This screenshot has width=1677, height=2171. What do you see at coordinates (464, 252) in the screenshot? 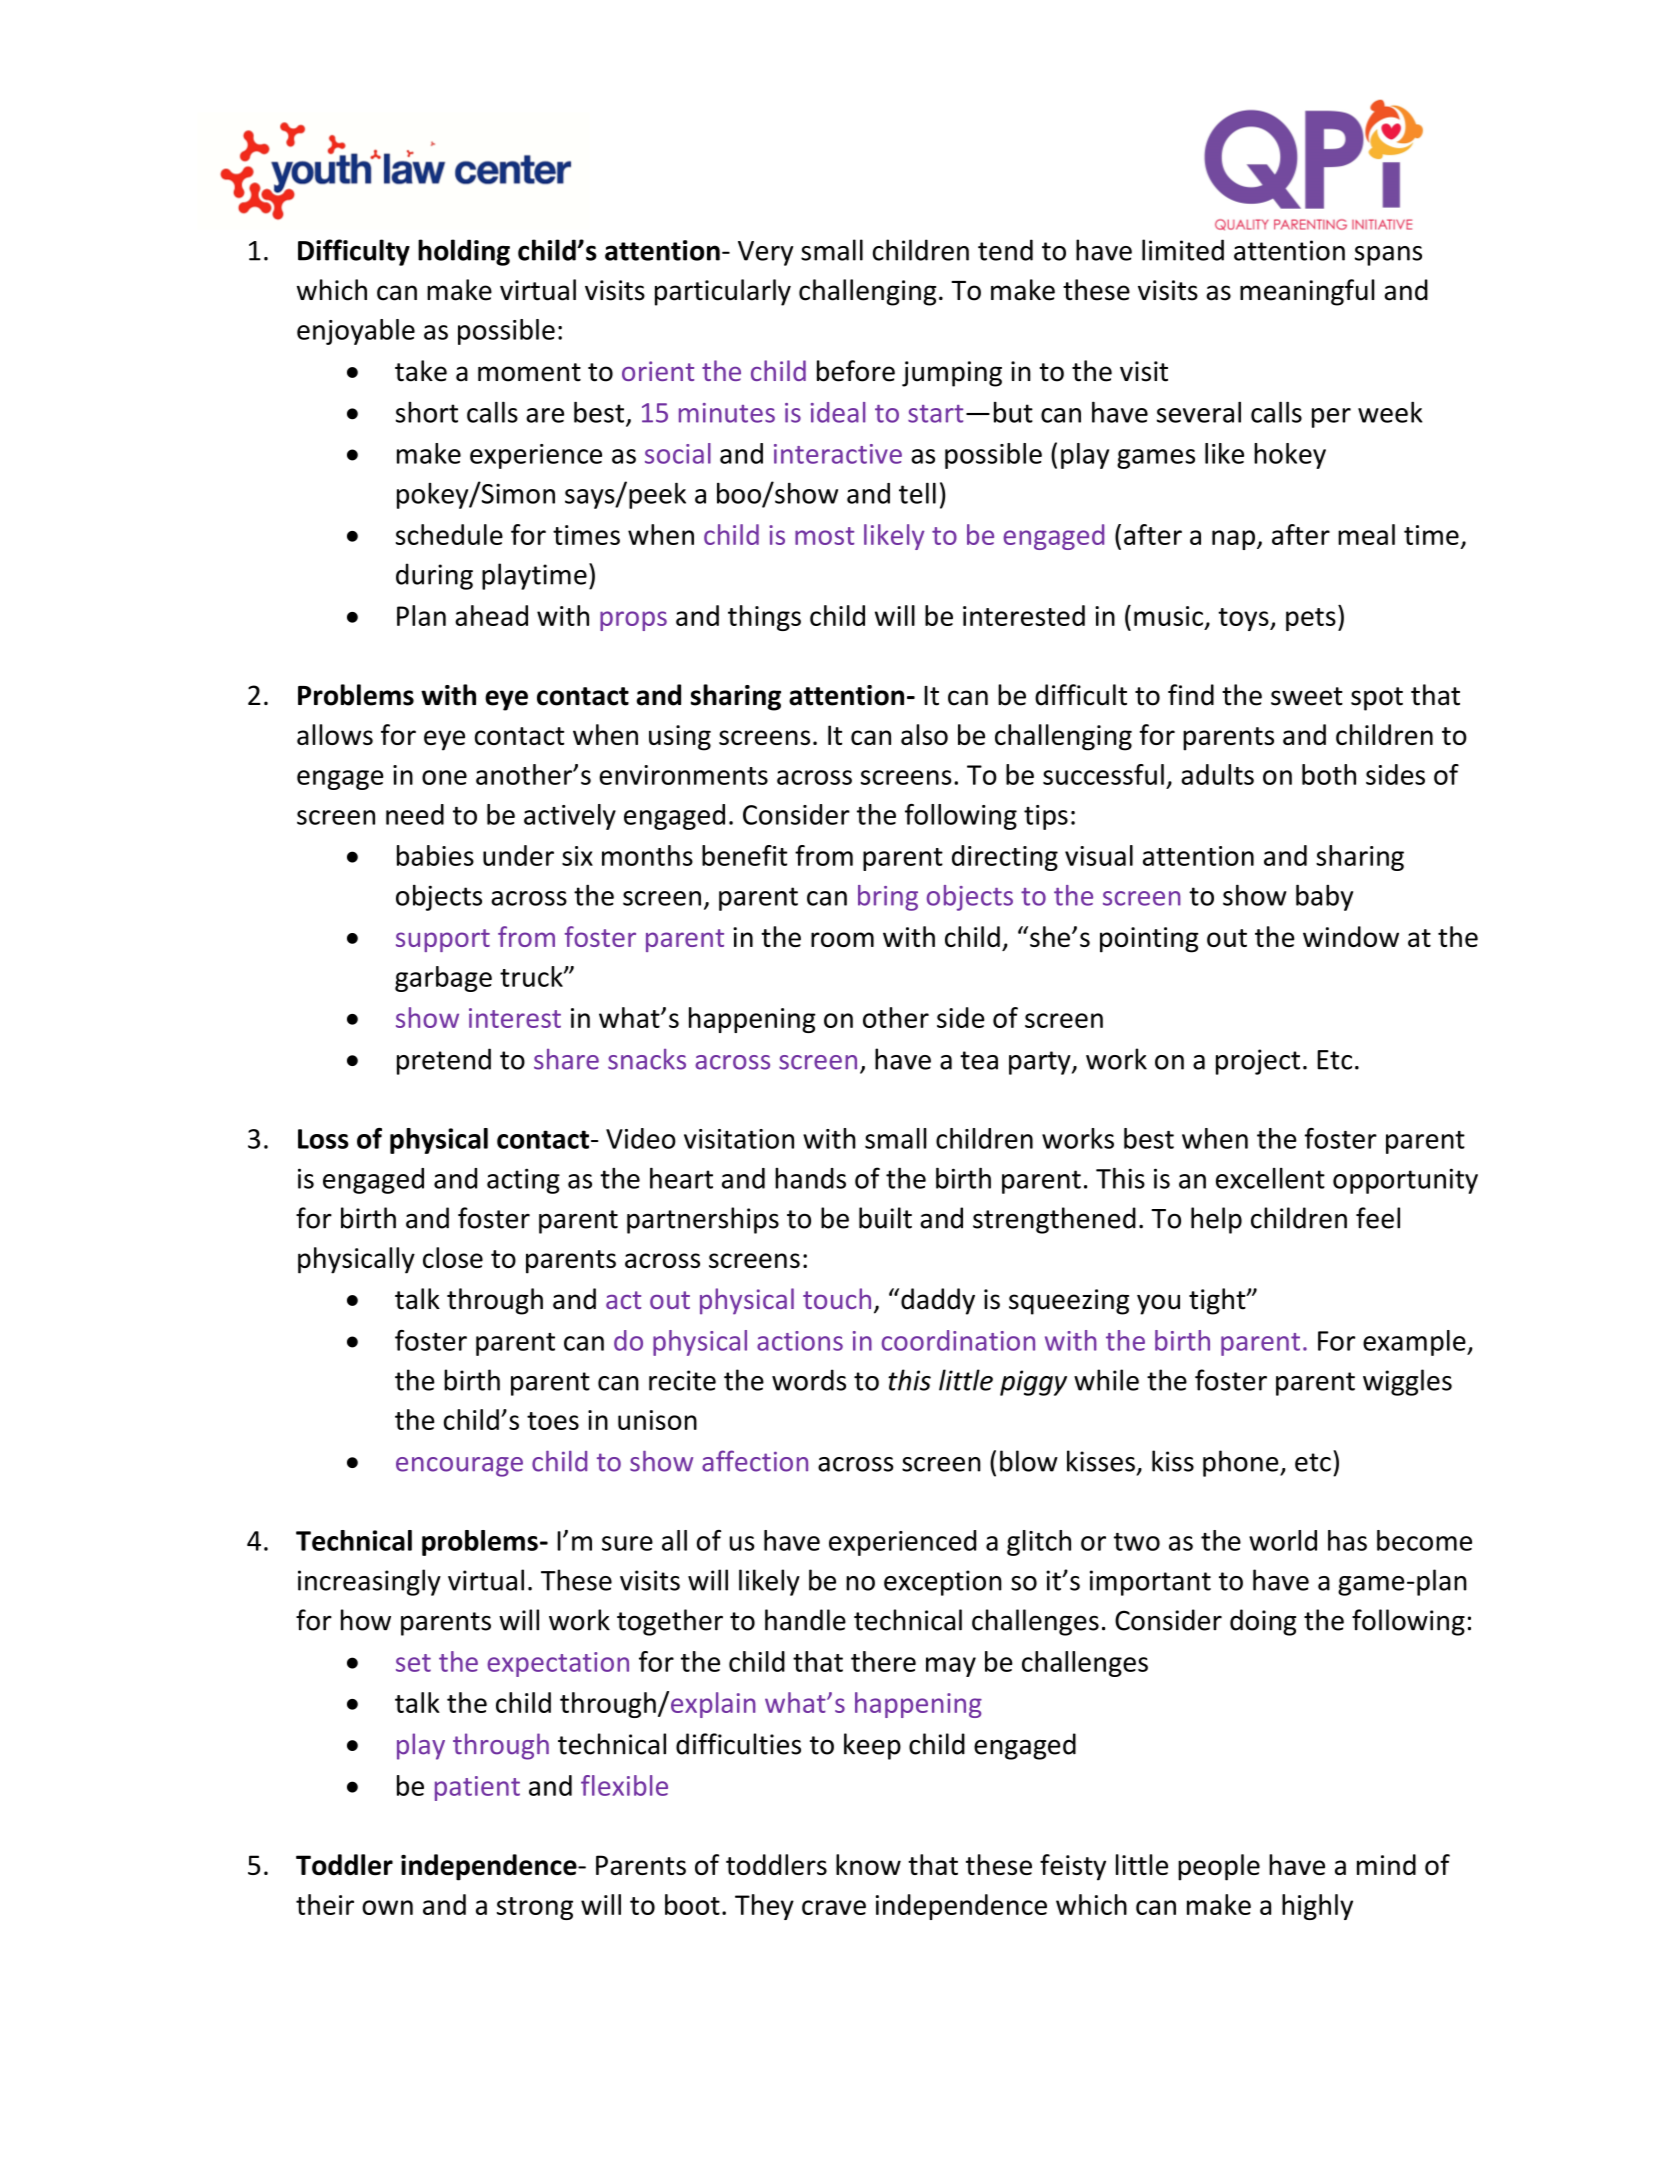
I see `holding` at bounding box center [464, 252].
